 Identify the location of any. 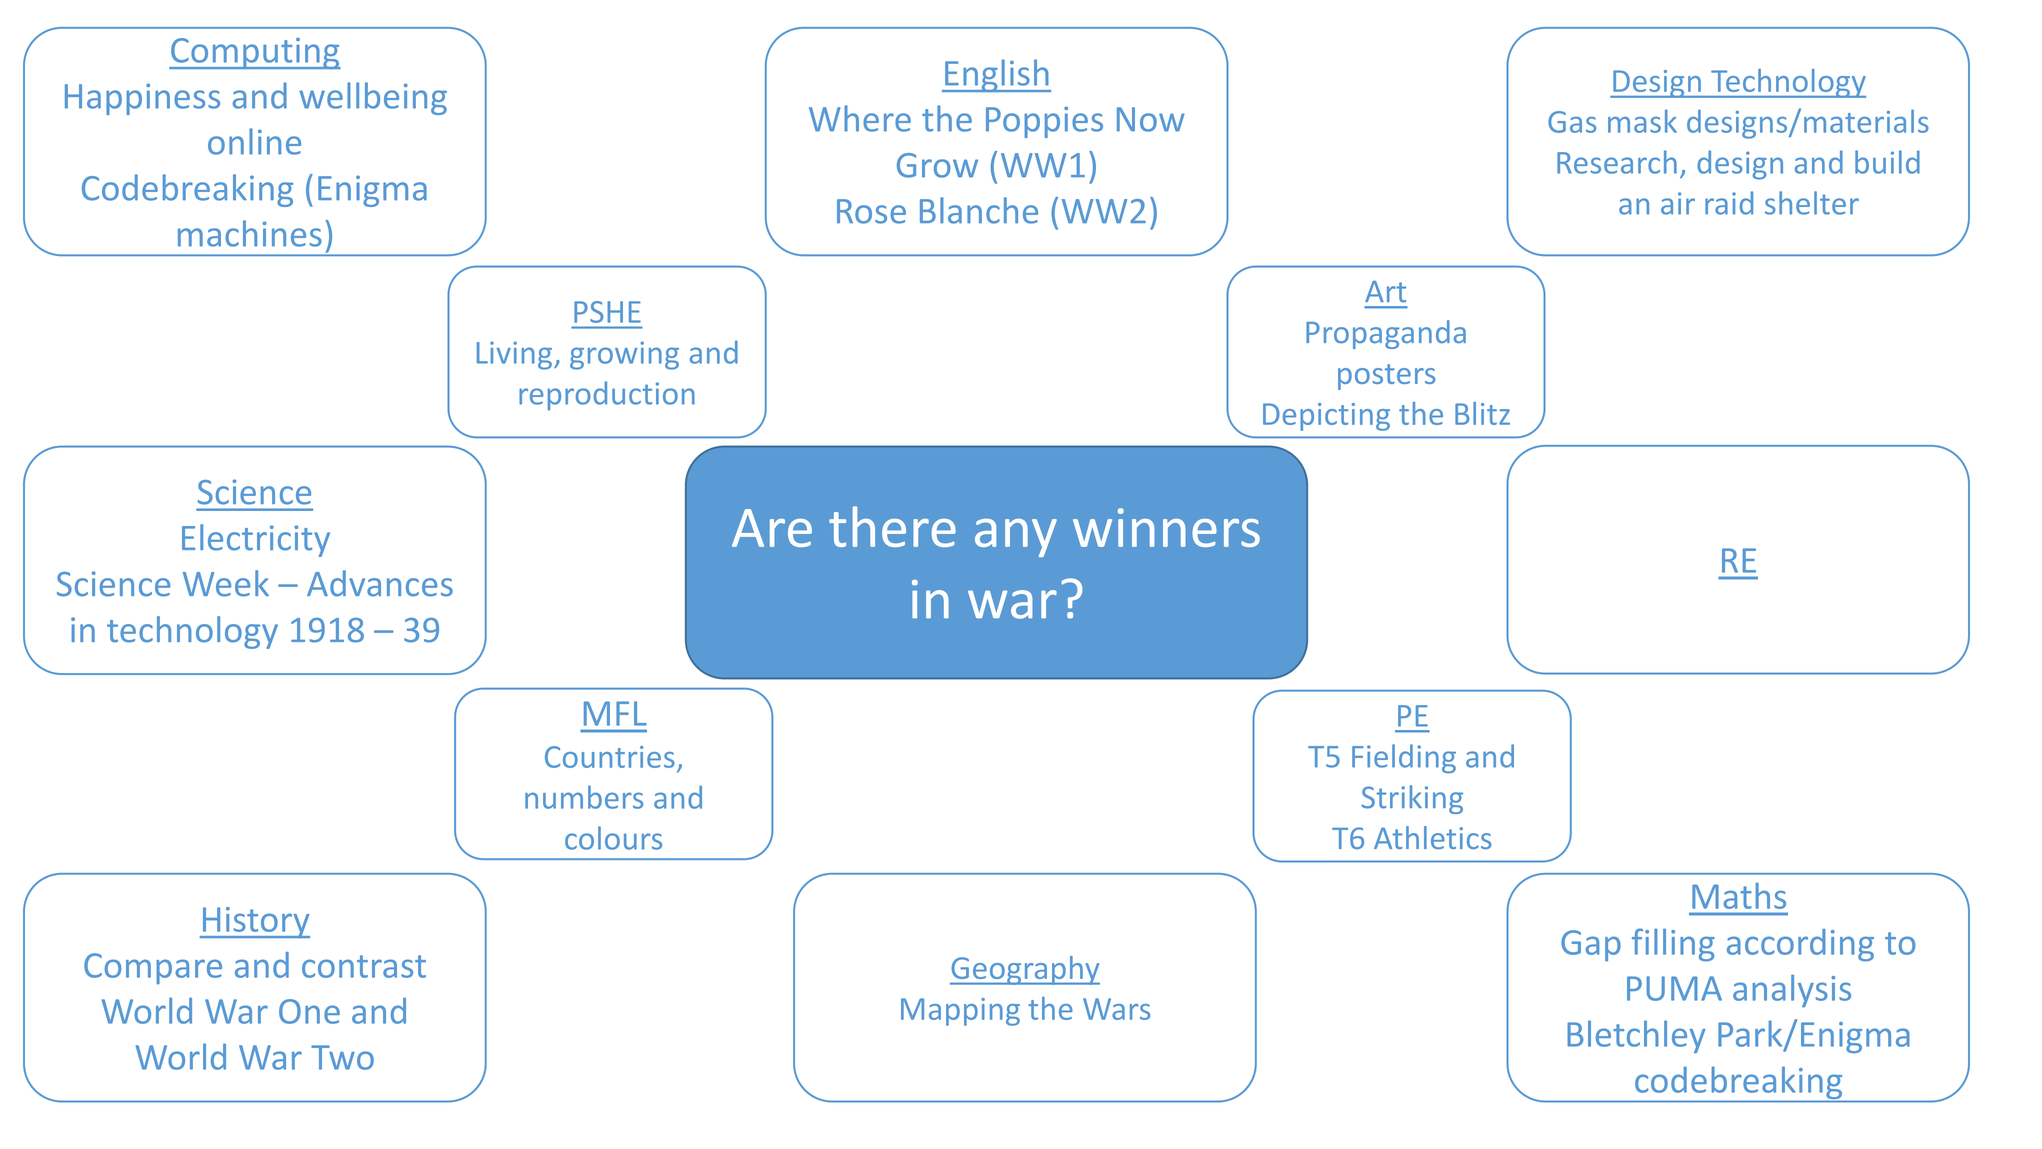
(1016, 538).
